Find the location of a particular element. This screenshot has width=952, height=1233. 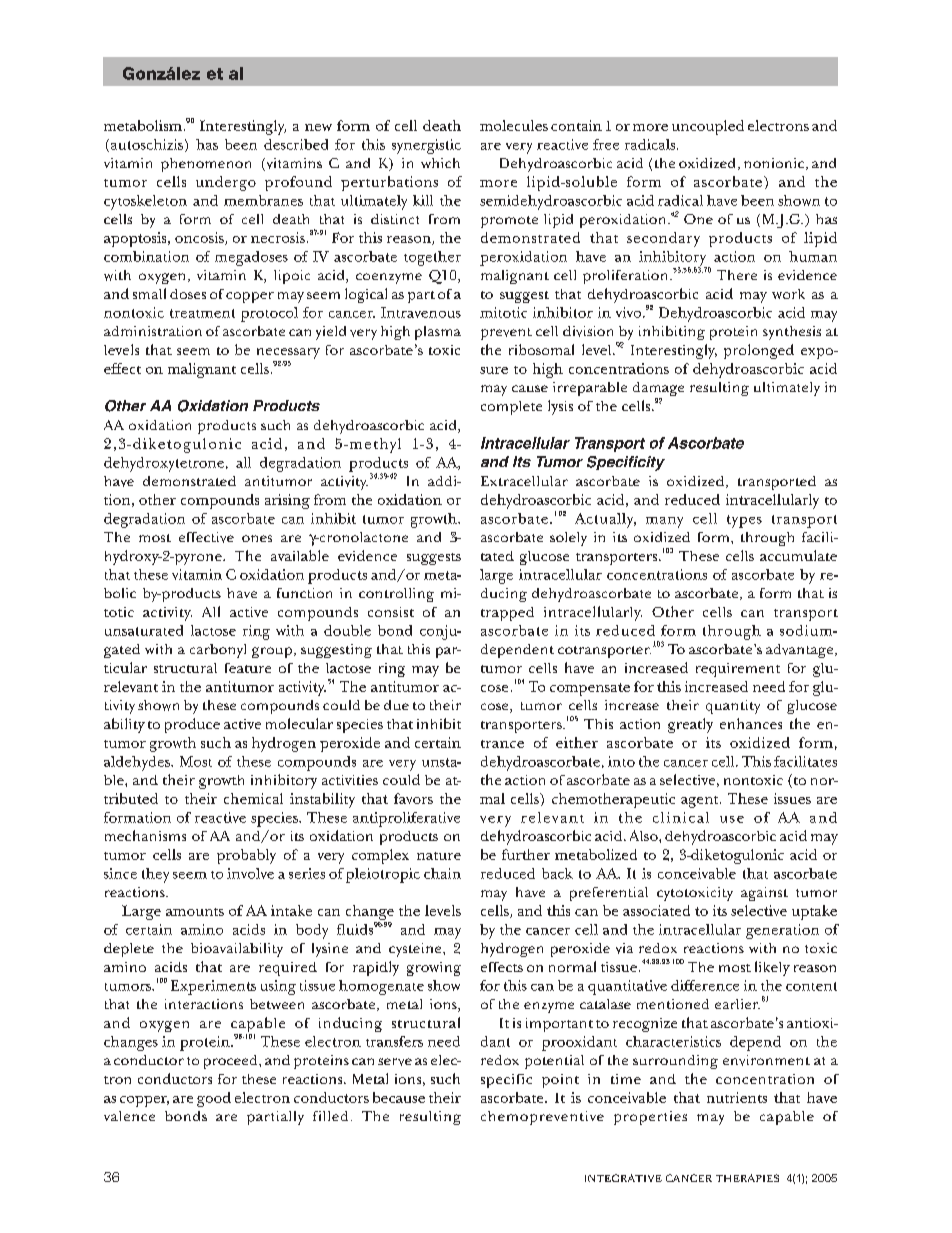

nonionic is located at coordinates (775, 164).
